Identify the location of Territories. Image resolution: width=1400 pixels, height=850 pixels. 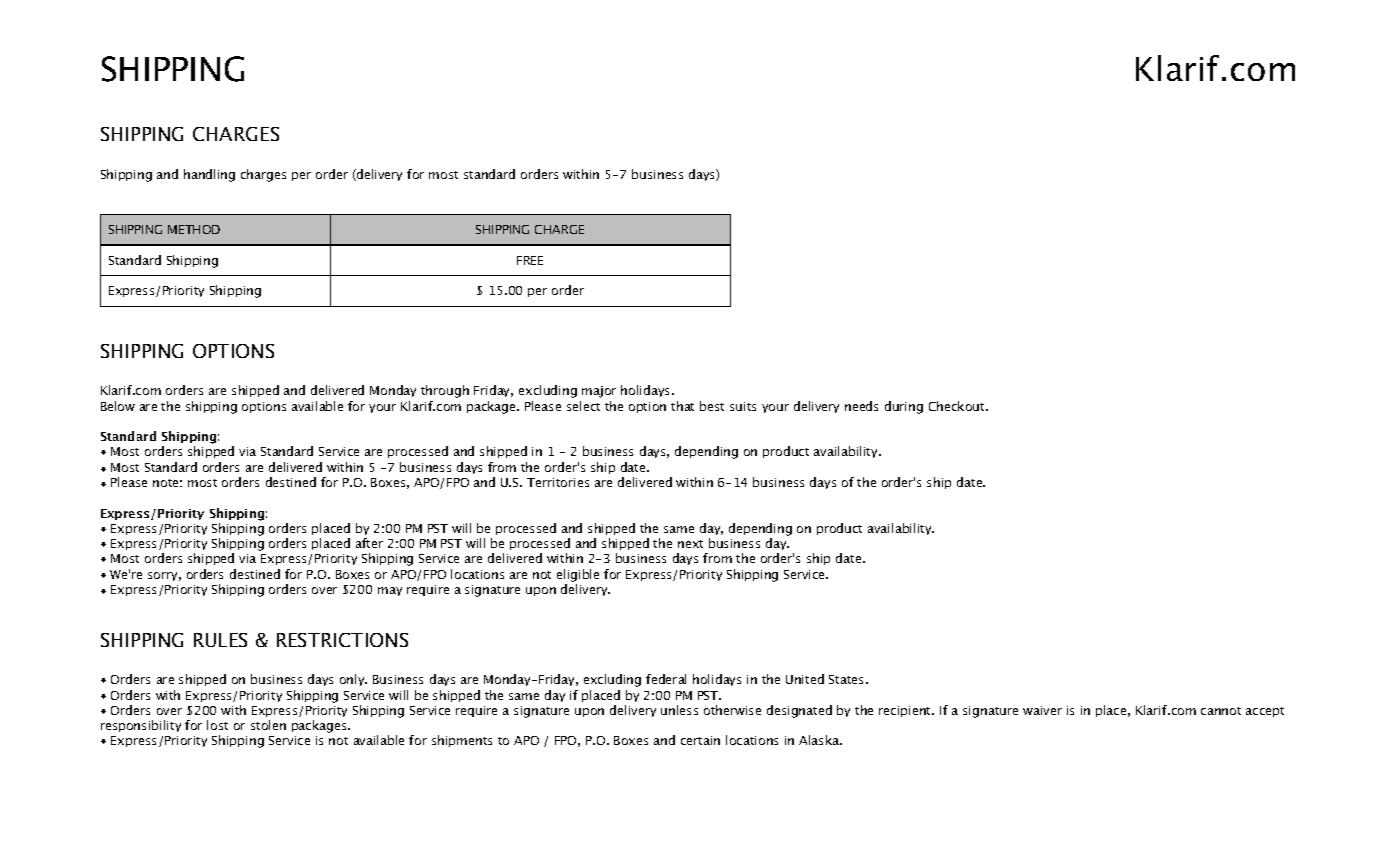
(558, 482).
